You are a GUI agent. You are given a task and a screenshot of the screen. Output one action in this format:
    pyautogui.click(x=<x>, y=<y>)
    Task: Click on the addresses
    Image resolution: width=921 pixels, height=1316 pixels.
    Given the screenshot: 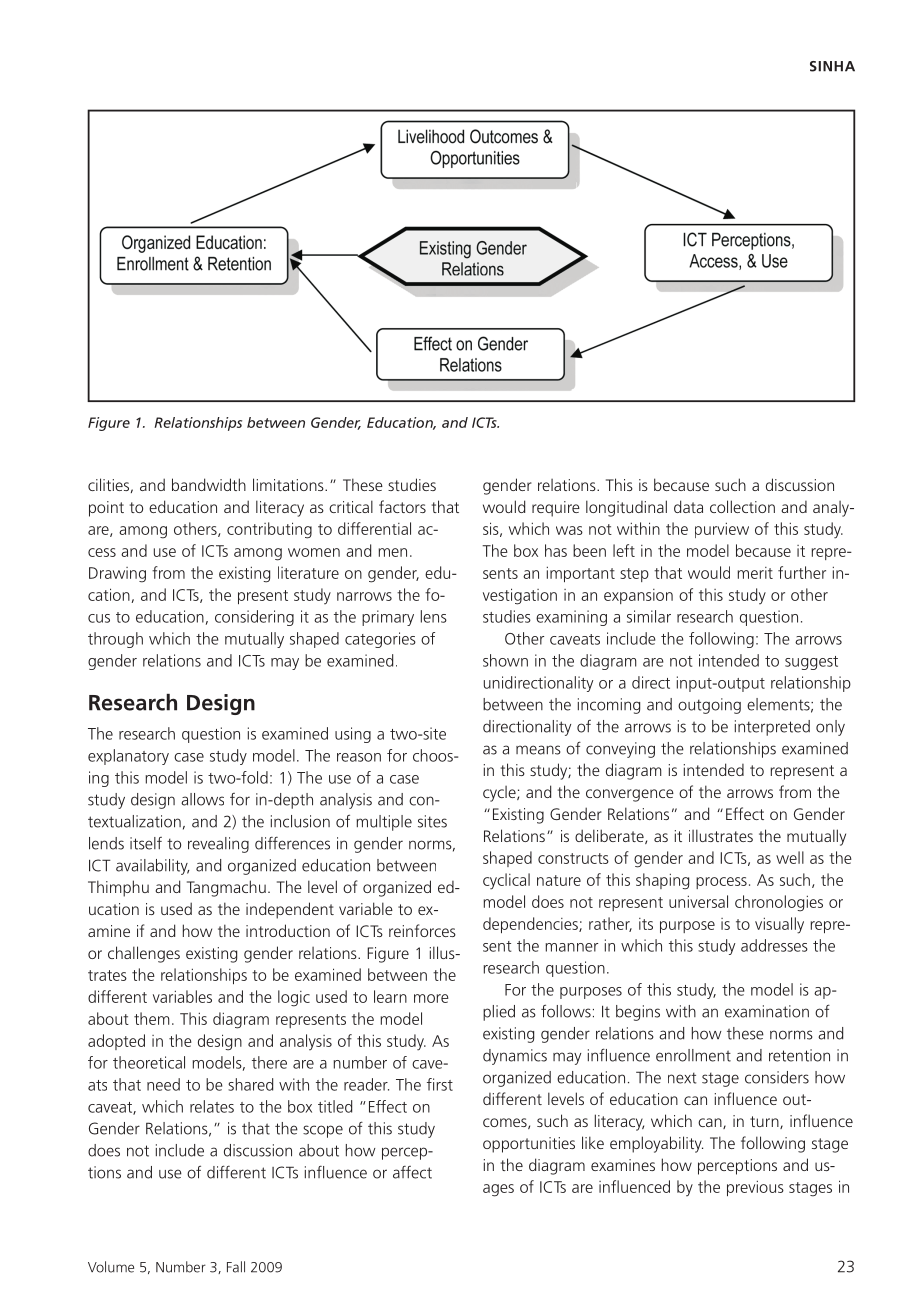 What is the action you would take?
    pyautogui.click(x=774, y=945)
